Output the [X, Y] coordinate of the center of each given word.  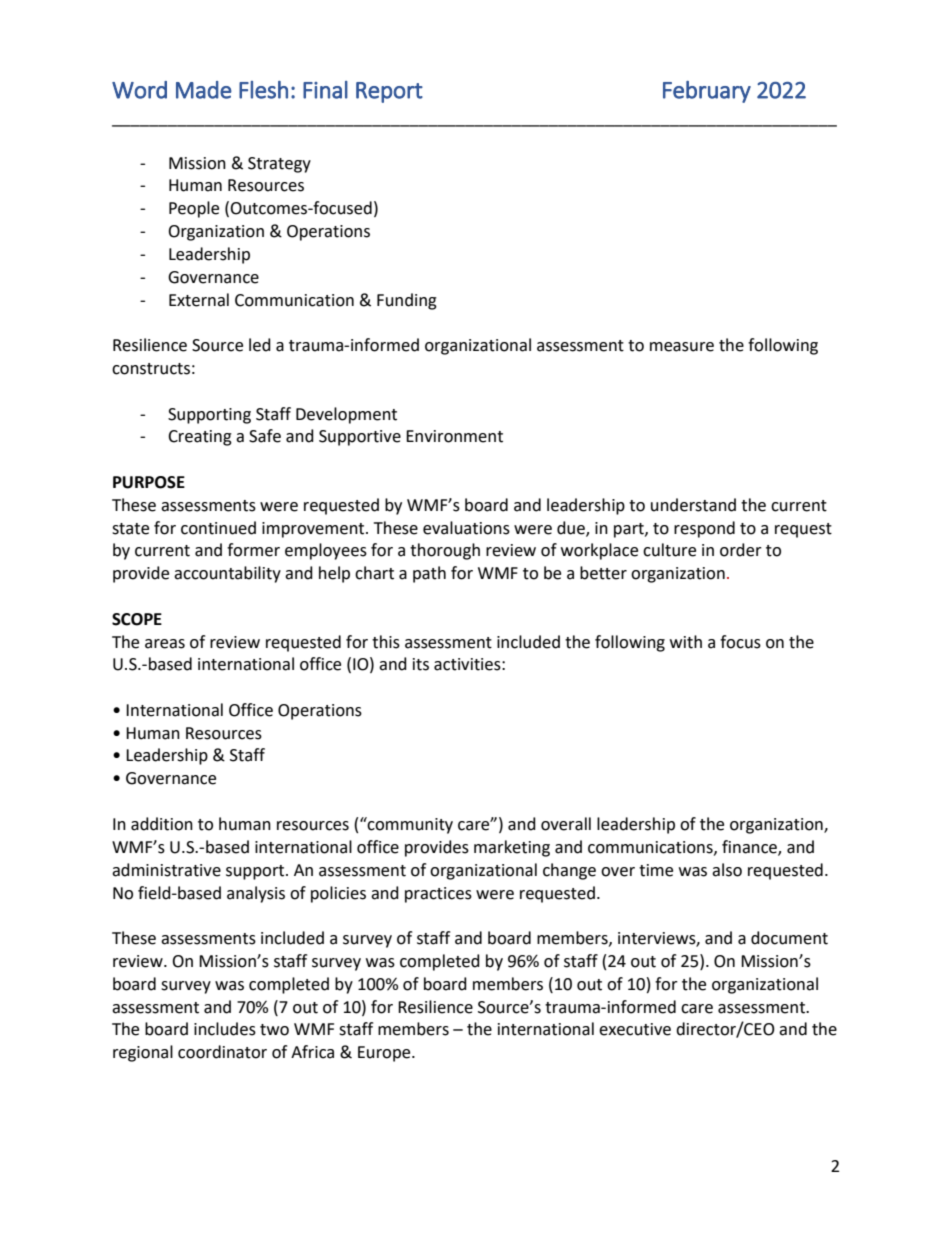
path [429, 574]
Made [204, 90]
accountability [227, 574]
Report [389, 92]
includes [225, 1029]
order [741, 550]
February [707, 92]
